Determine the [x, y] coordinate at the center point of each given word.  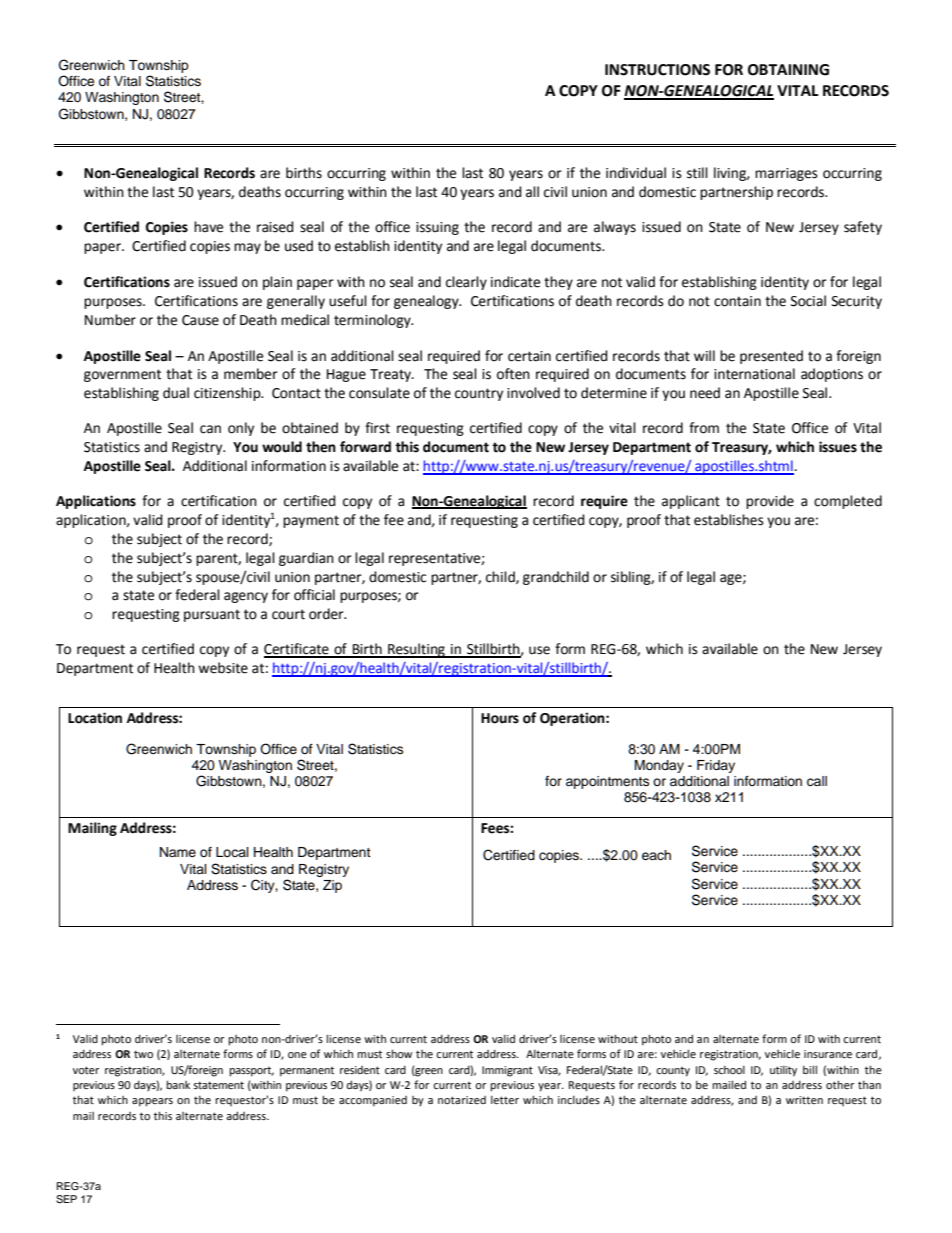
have [208, 227]
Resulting [416, 650]
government [122, 375]
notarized [462, 1100]
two [143, 1054]
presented [771, 357]
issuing [437, 228]
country [479, 394]
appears [152, 1102]
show [399, 1053]
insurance [828, 1054]
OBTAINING [788, 70]
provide [770, 502]
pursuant [212, 615]
